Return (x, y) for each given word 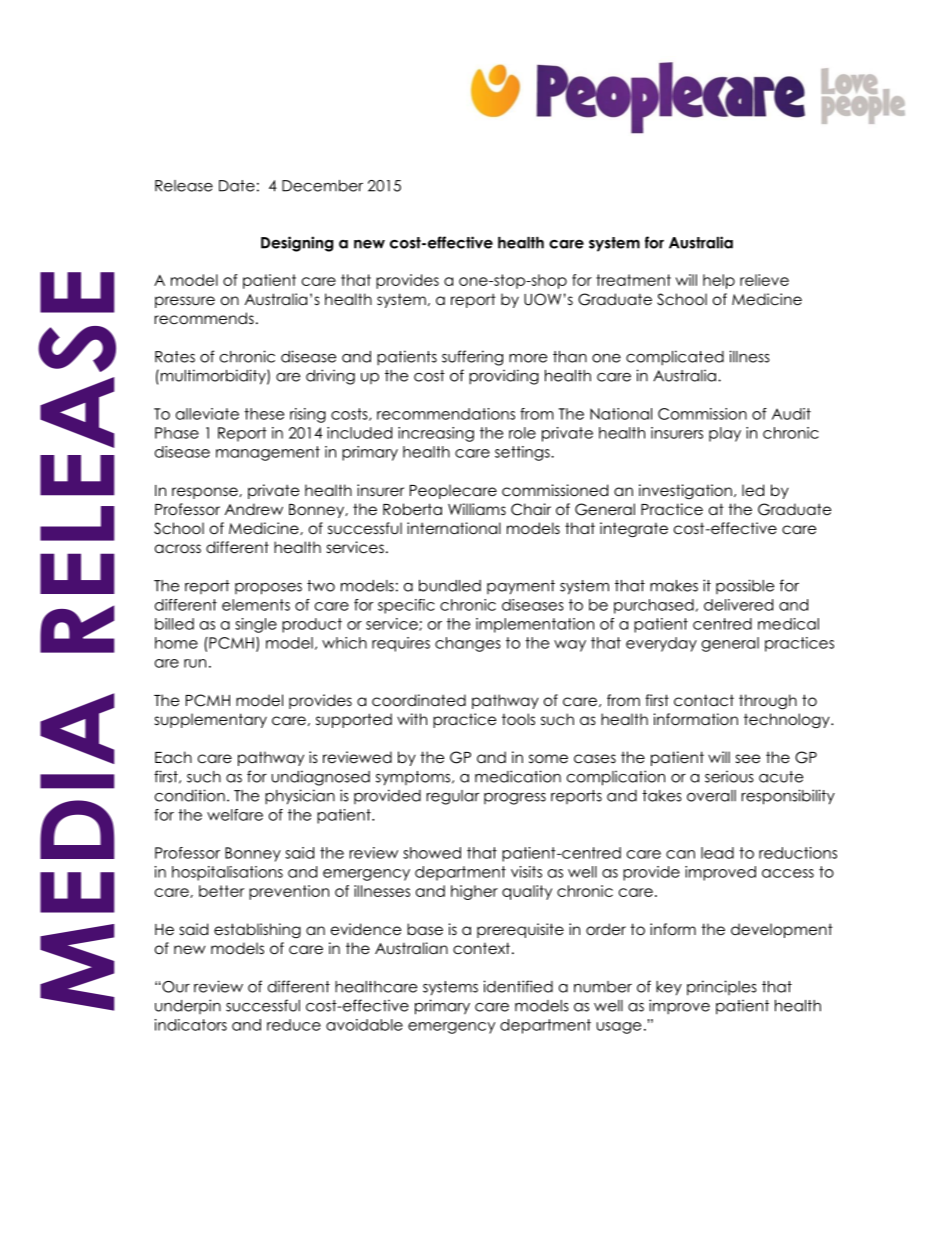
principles (722, 988)
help (719, 281)
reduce (294, 1025)
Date (237, 186)
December (322, 186)
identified (518, 986)
